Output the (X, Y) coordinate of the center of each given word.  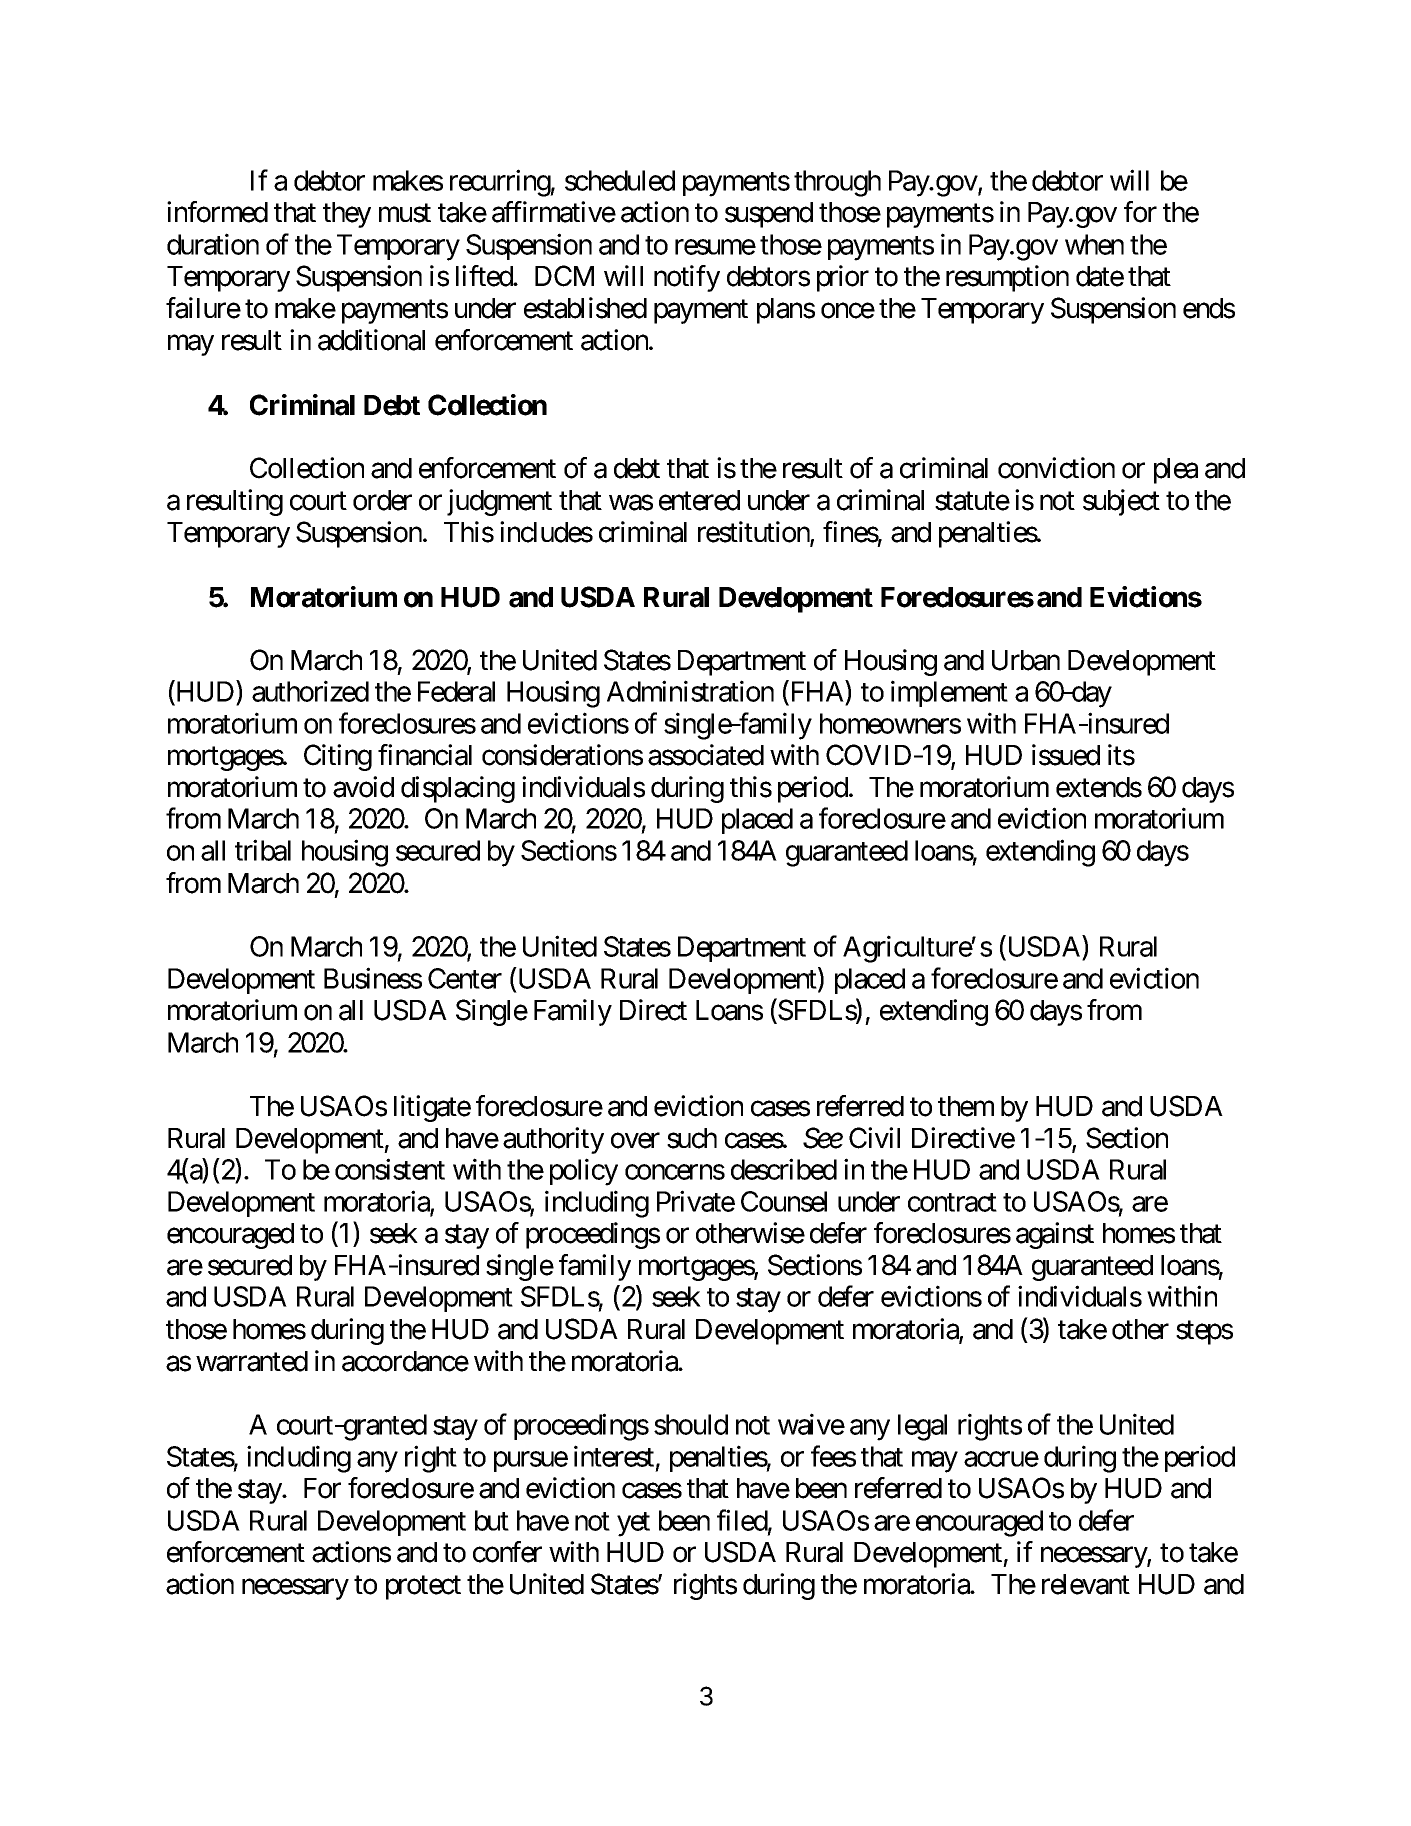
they (347, 215)
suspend (769, 215)
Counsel (784, 1201)
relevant (1086, 1584)
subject (1121, 502)
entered (699, 500)
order (382, 500)
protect (423, 1588)
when (1094, 244)
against (1055, 1235)
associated (706, 755)
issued (1066, 755)
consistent (390, 1169)
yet (633, 1524)
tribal (263, 850)
